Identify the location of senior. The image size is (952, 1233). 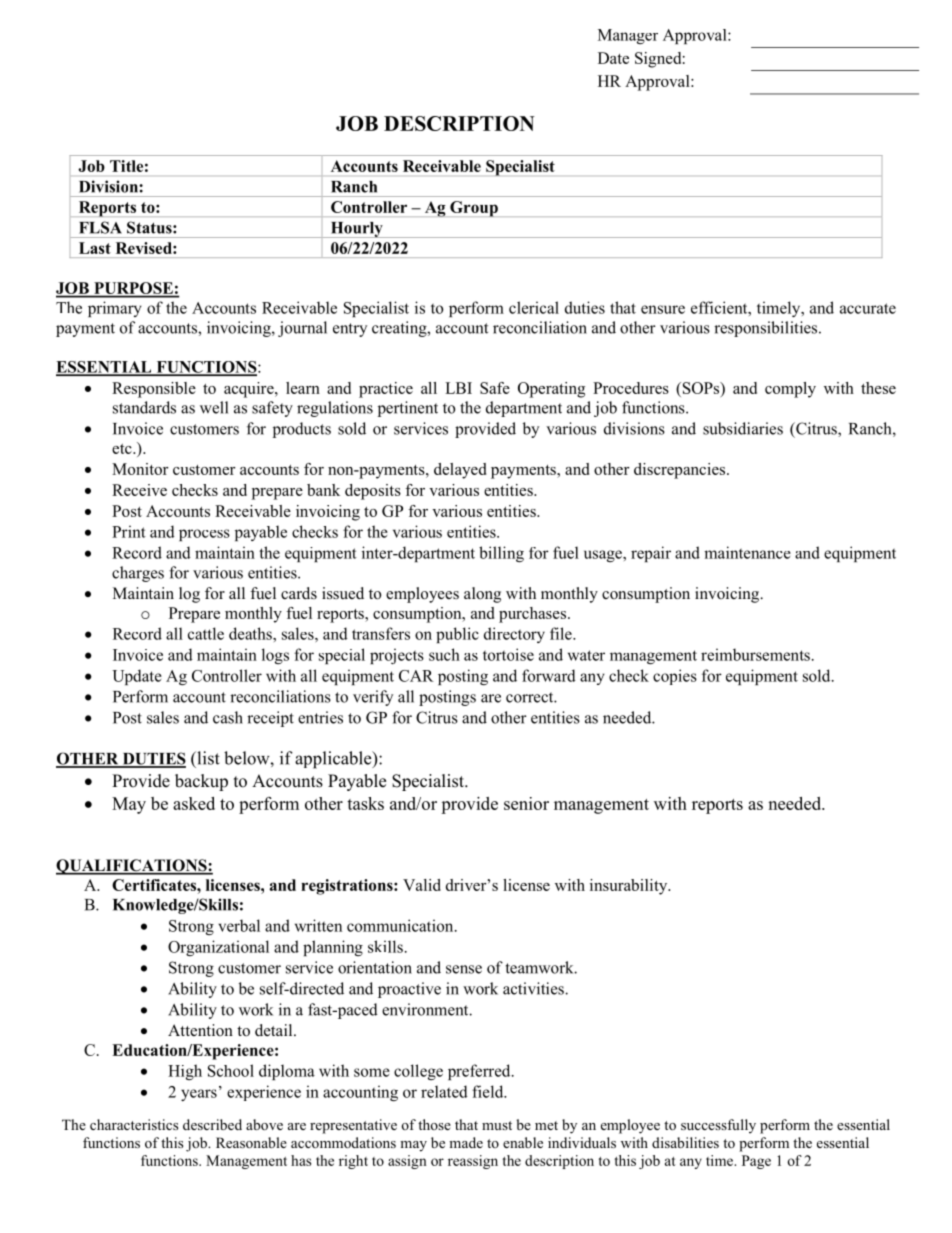
(526, 803).
